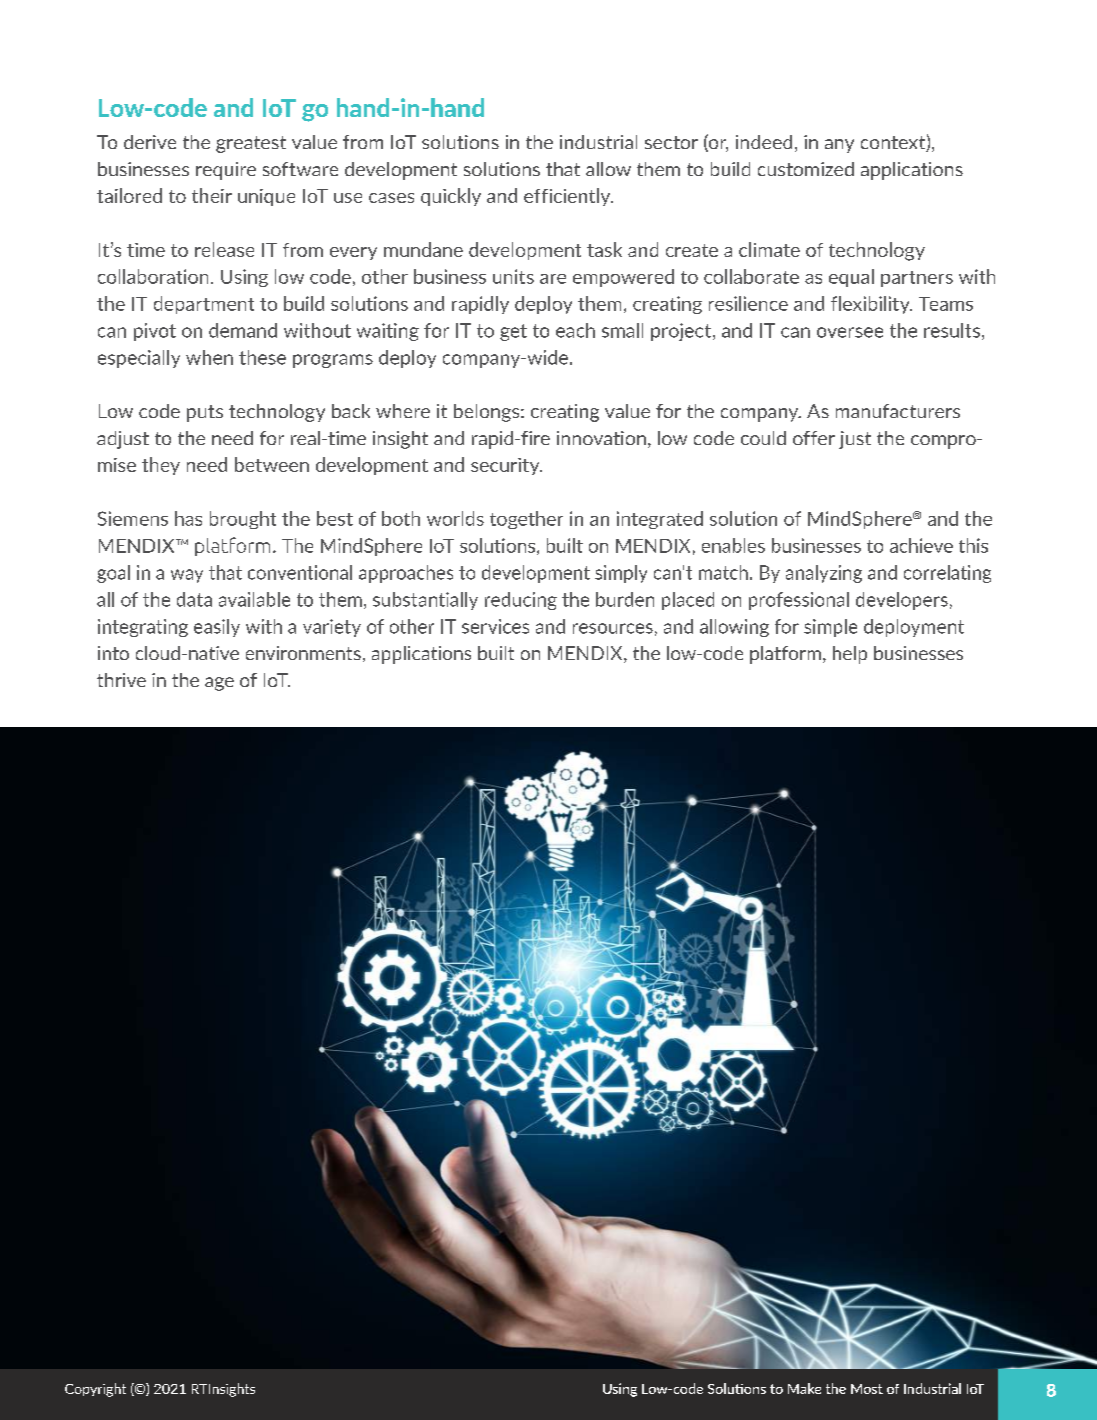 Image resolution: width=1097 pixels, height=1420 pixels. What do you see at coordinates (219, 684) in the screenshot?
I see `age` at bounding box center [219, 684].
